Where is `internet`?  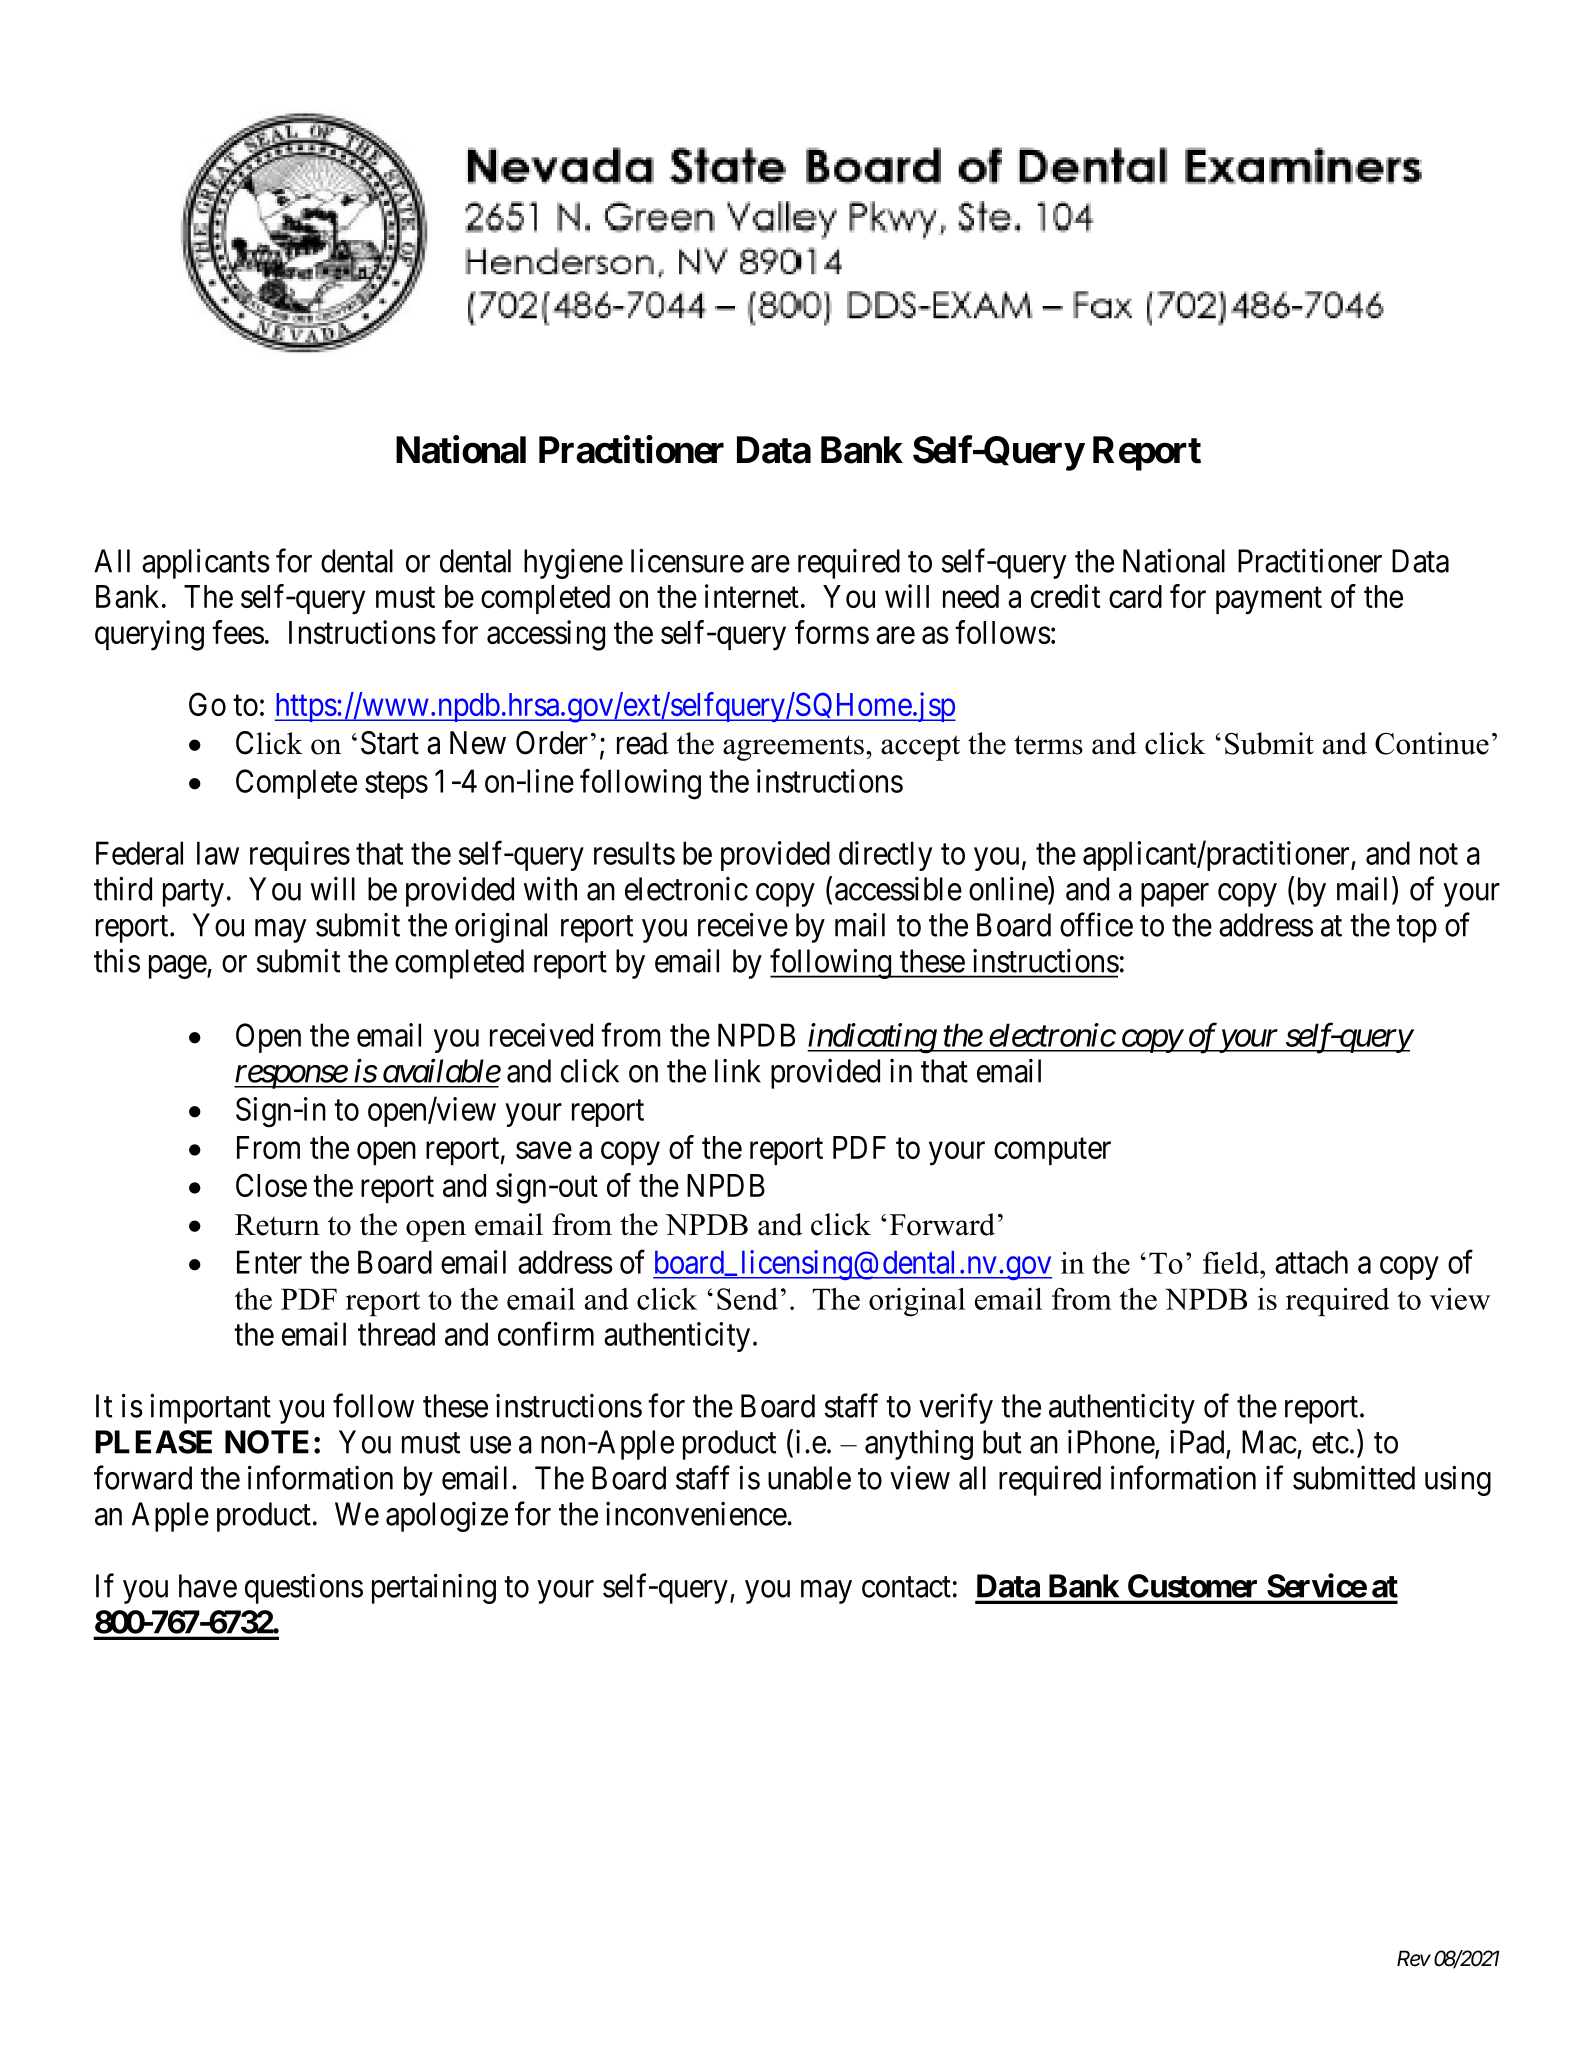 internet is located at coordinates (752, 596).
